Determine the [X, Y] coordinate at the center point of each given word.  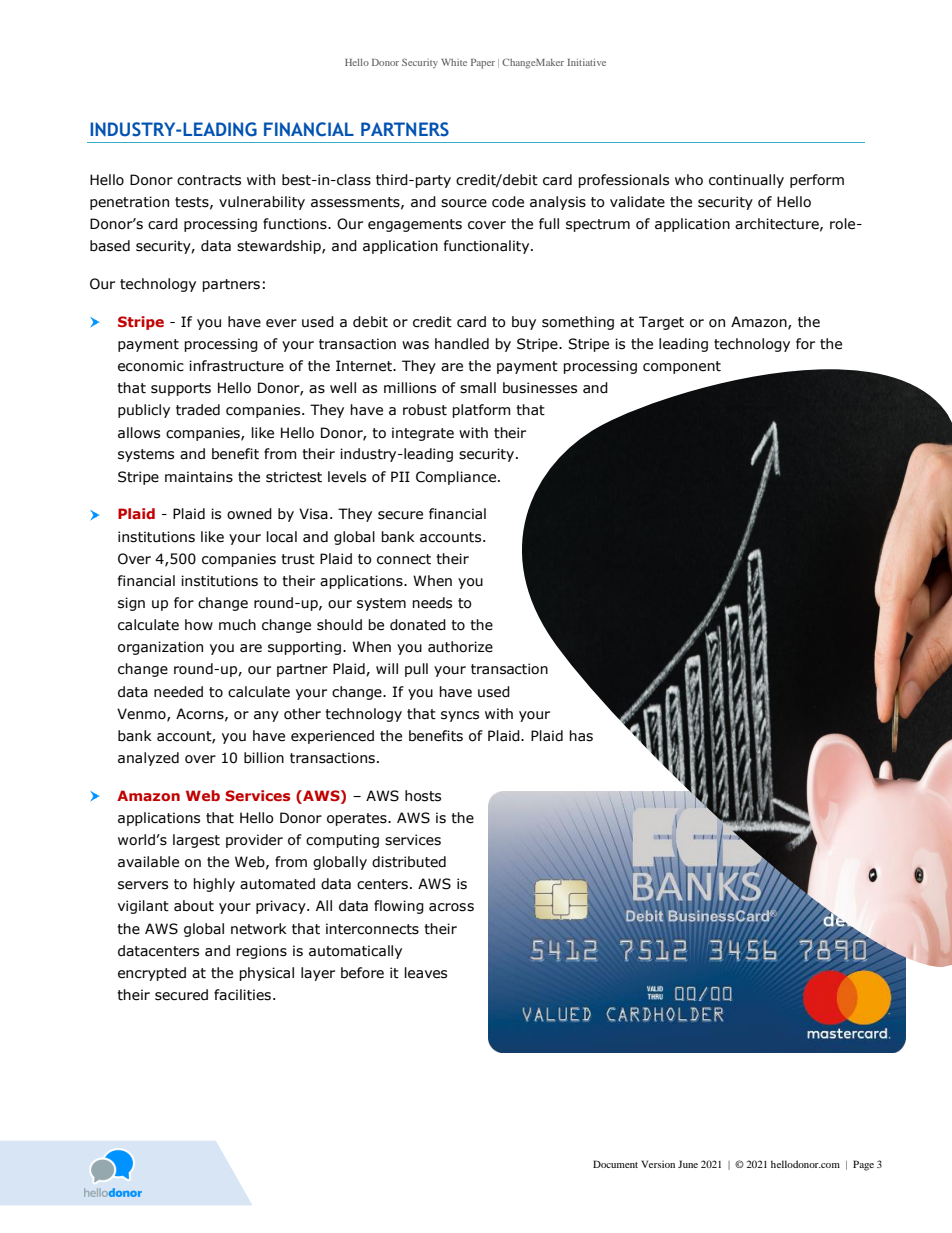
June [688, 1164]
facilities [242, 995]
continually [746, 181]
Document [615, 1164]
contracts [209, 180]
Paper [483, 64]
